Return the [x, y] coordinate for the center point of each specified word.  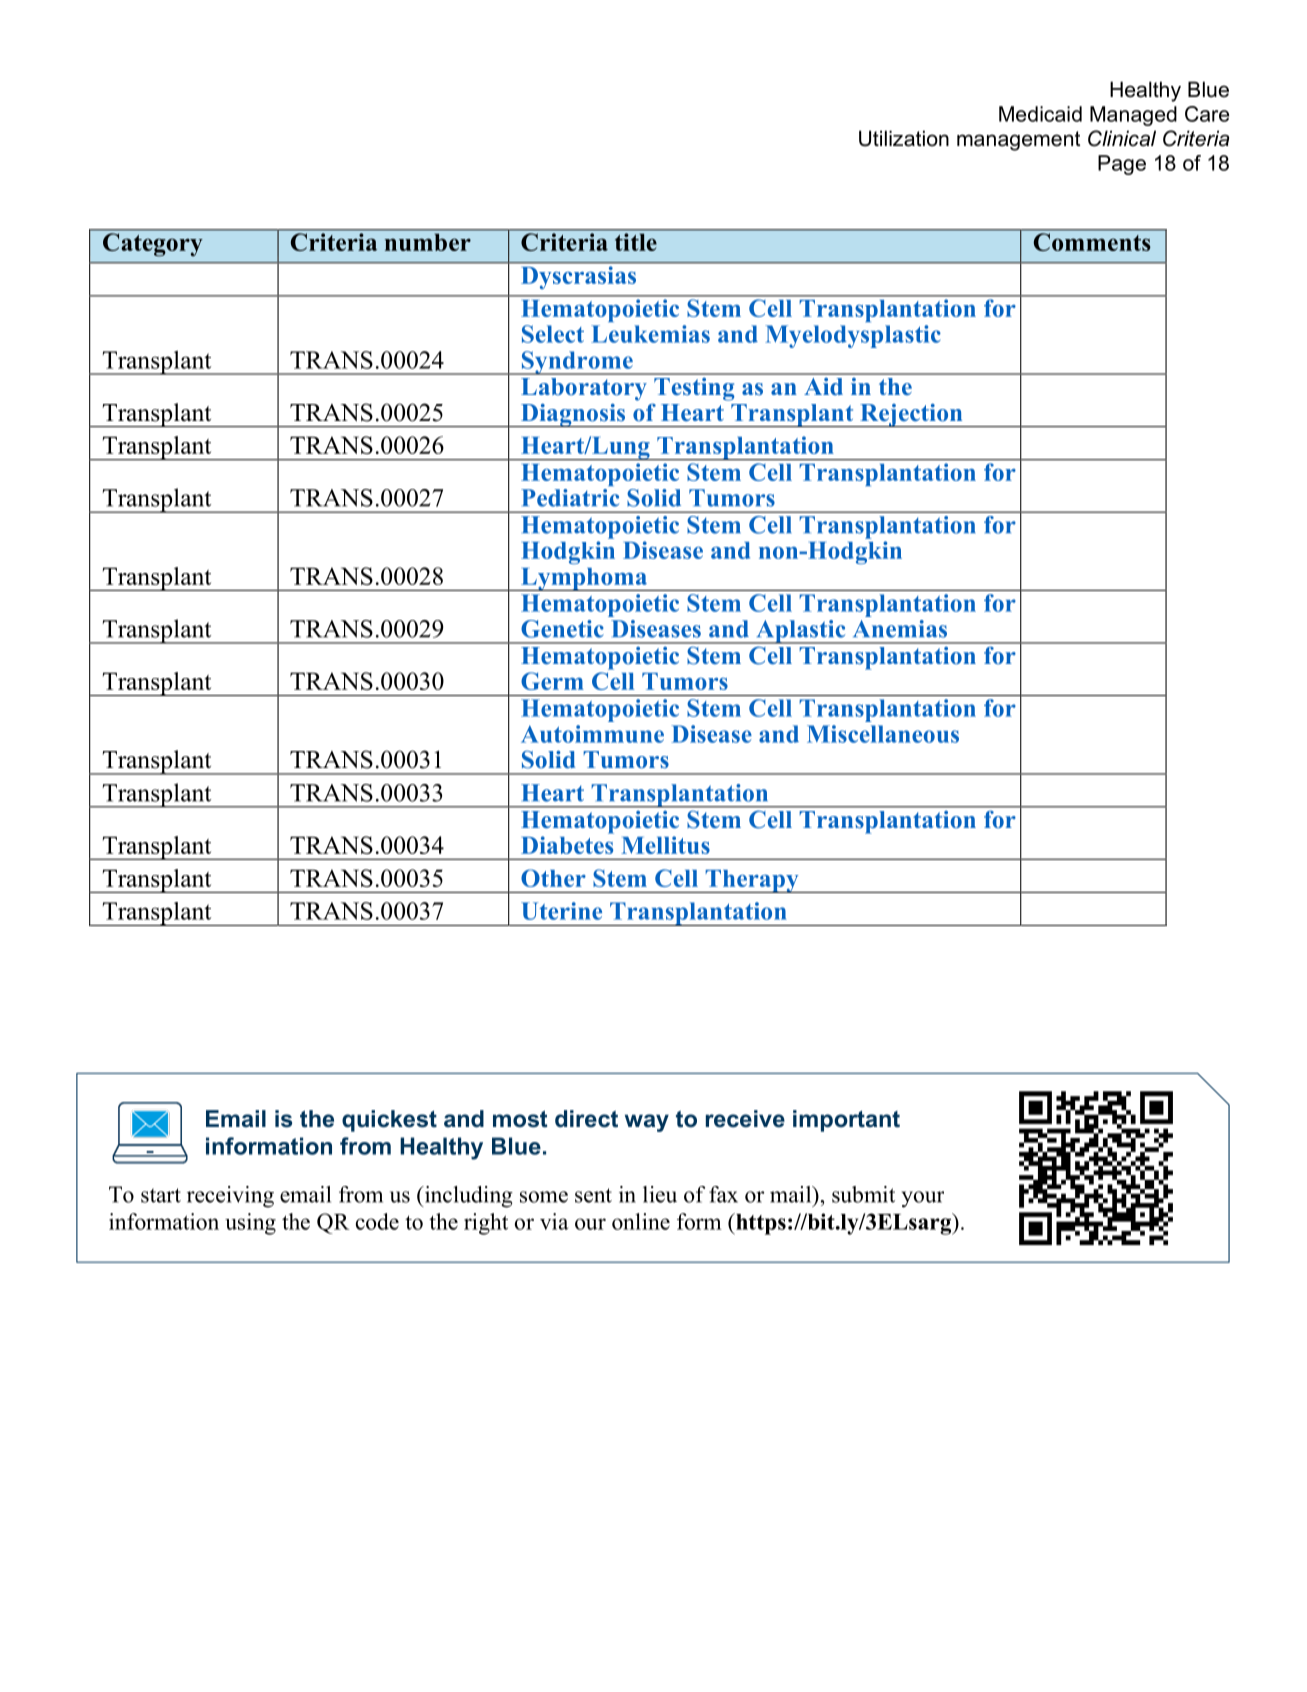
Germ [552, 681]
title [636, 242]
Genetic [562, 629]
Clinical [1122, 138]
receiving [230, 1197]
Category [152, 244]
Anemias [900, 629]
